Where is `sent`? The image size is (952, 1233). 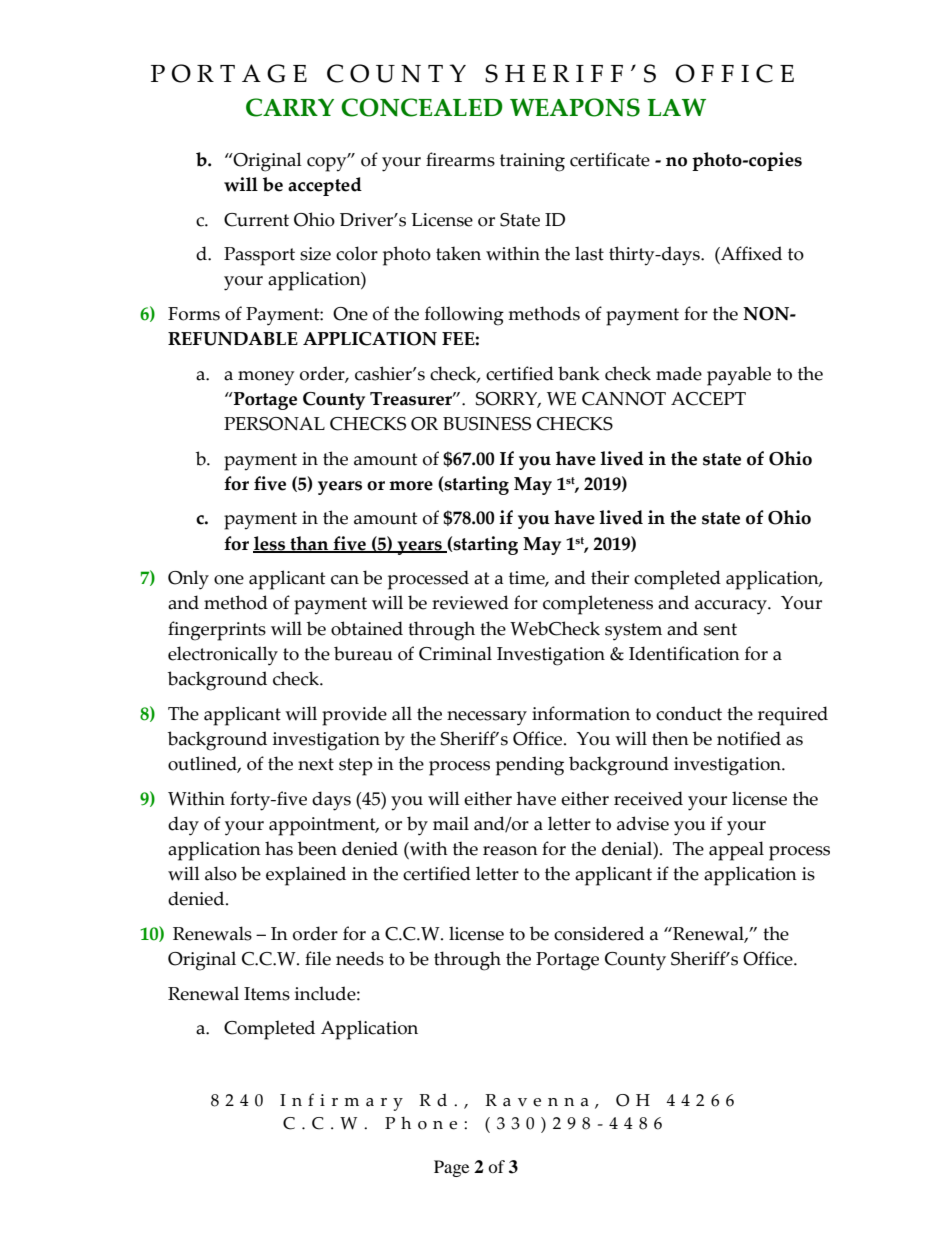 sent is located at coordinates (720, 629).
